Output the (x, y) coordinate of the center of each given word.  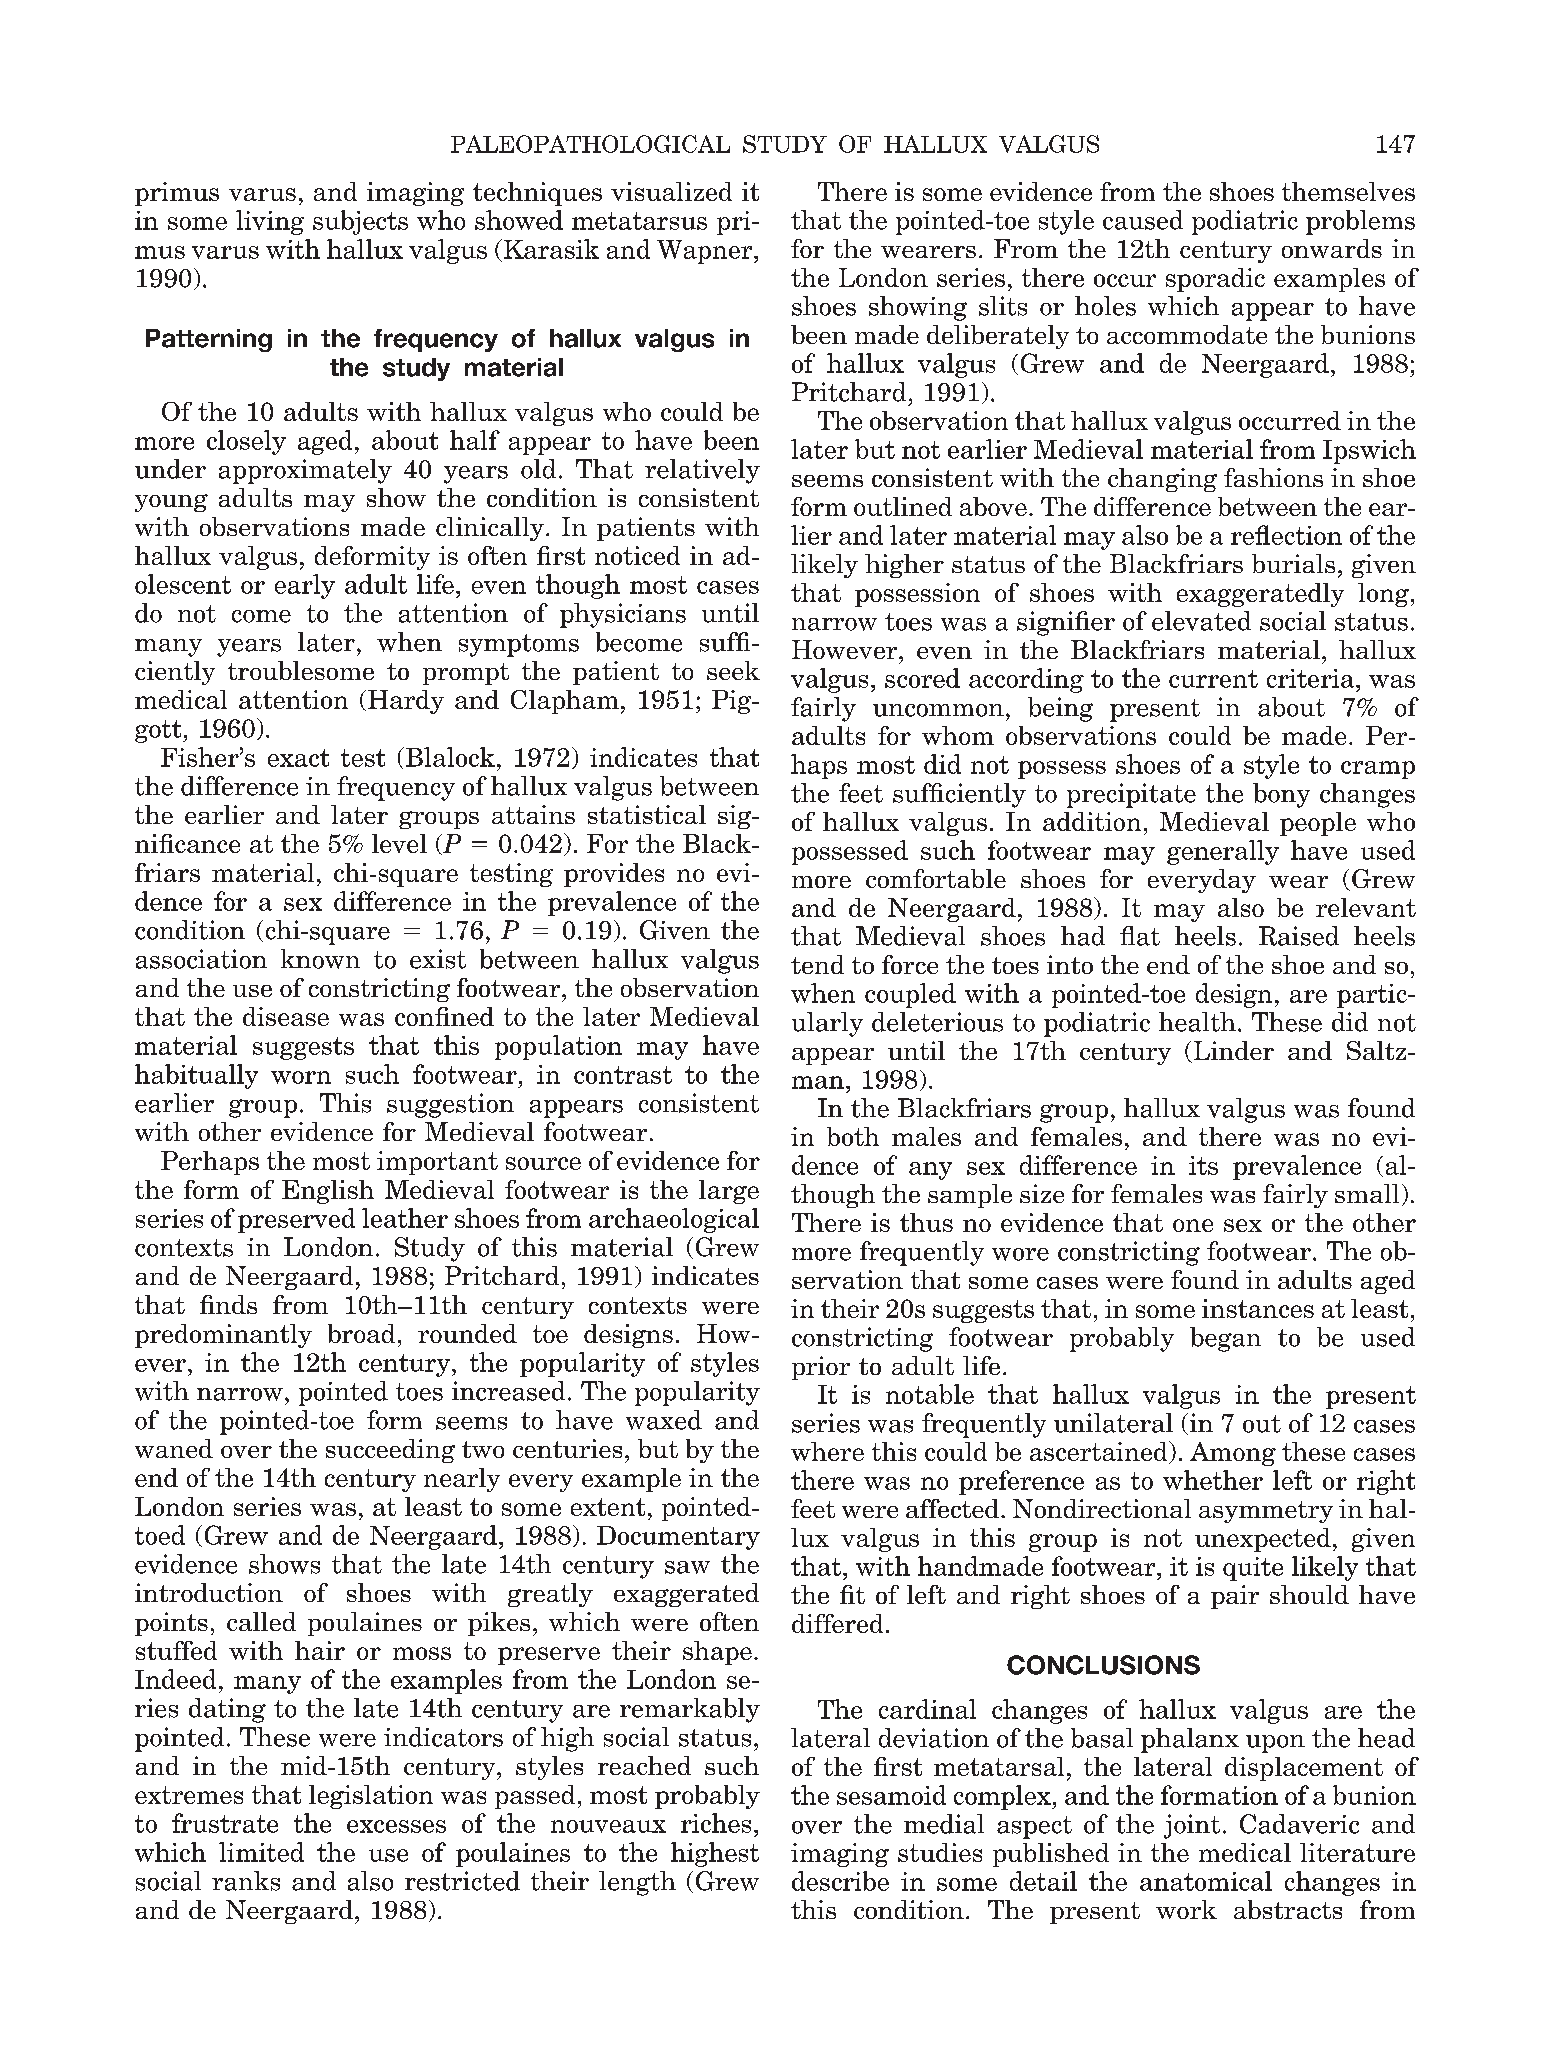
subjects (360, 222)
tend (817, 964)
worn (301, 1077)
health (1197, 1022)
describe (840, 1881)
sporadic (1215, 280)
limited (261, 1852)
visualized (671, 191)
